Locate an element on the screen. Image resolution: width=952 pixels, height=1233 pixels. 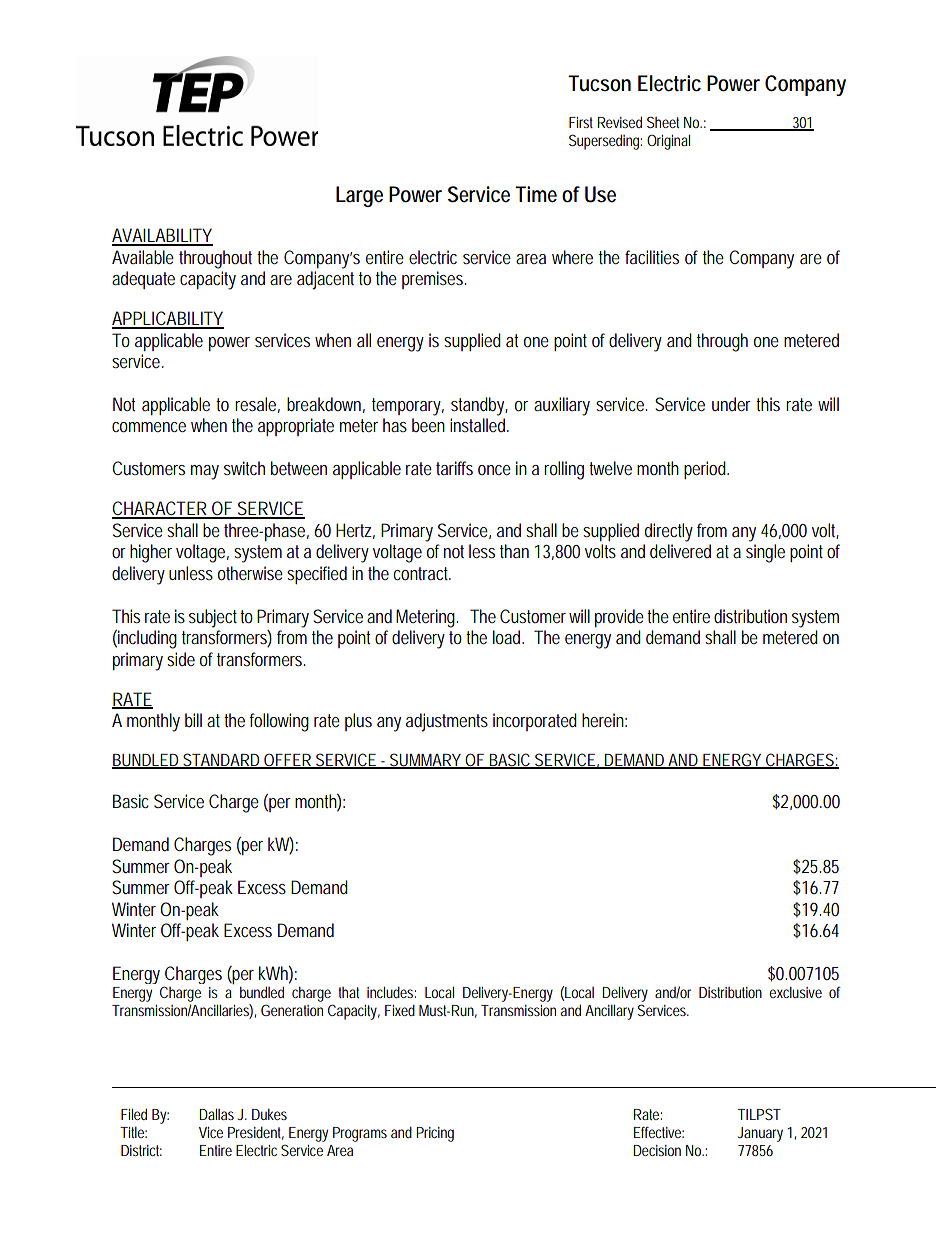
may is located at coordinates (205, 472).
